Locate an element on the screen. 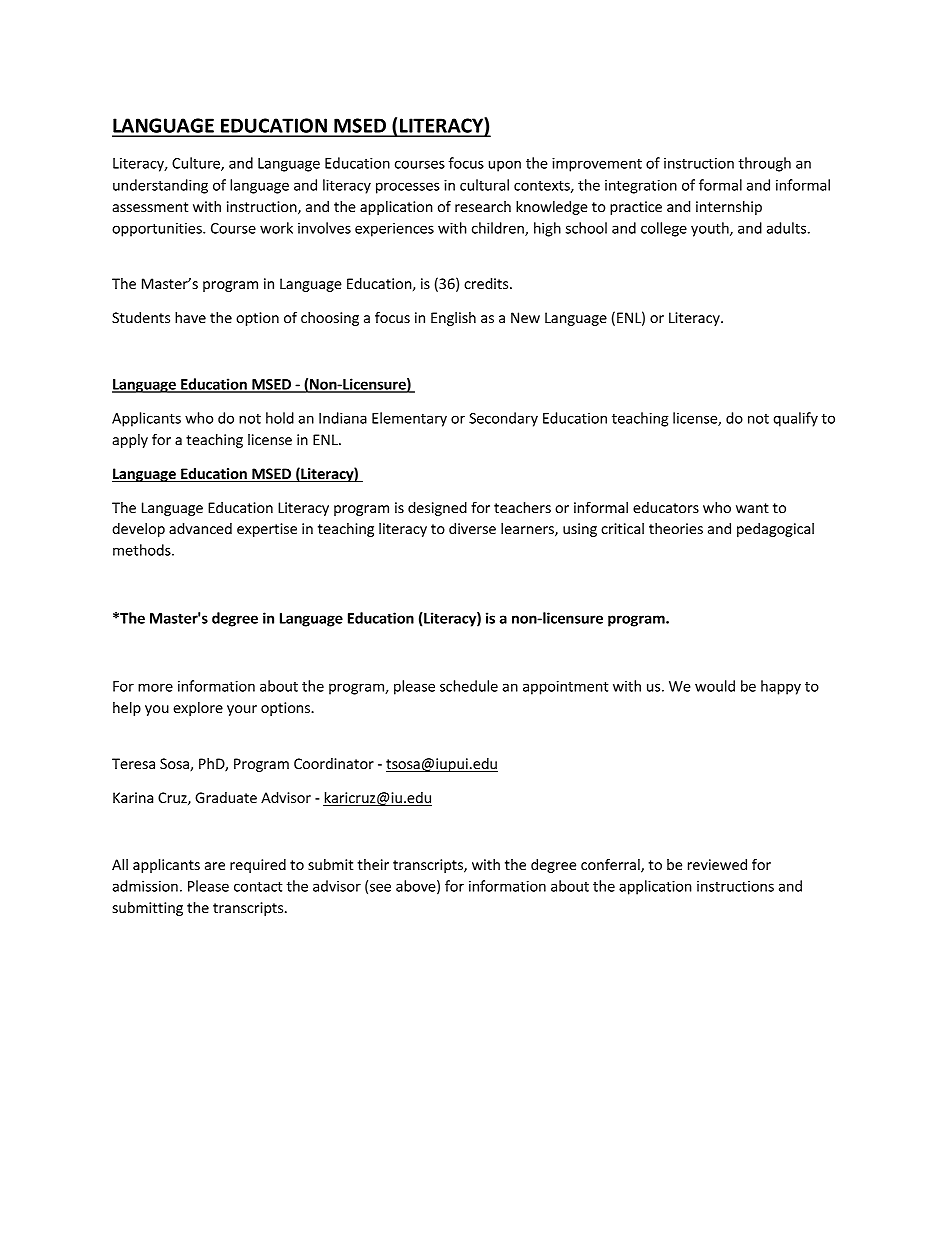 The width and height of the screenshot is (952, 1233). understanding is located at coordinates (160, 186).
